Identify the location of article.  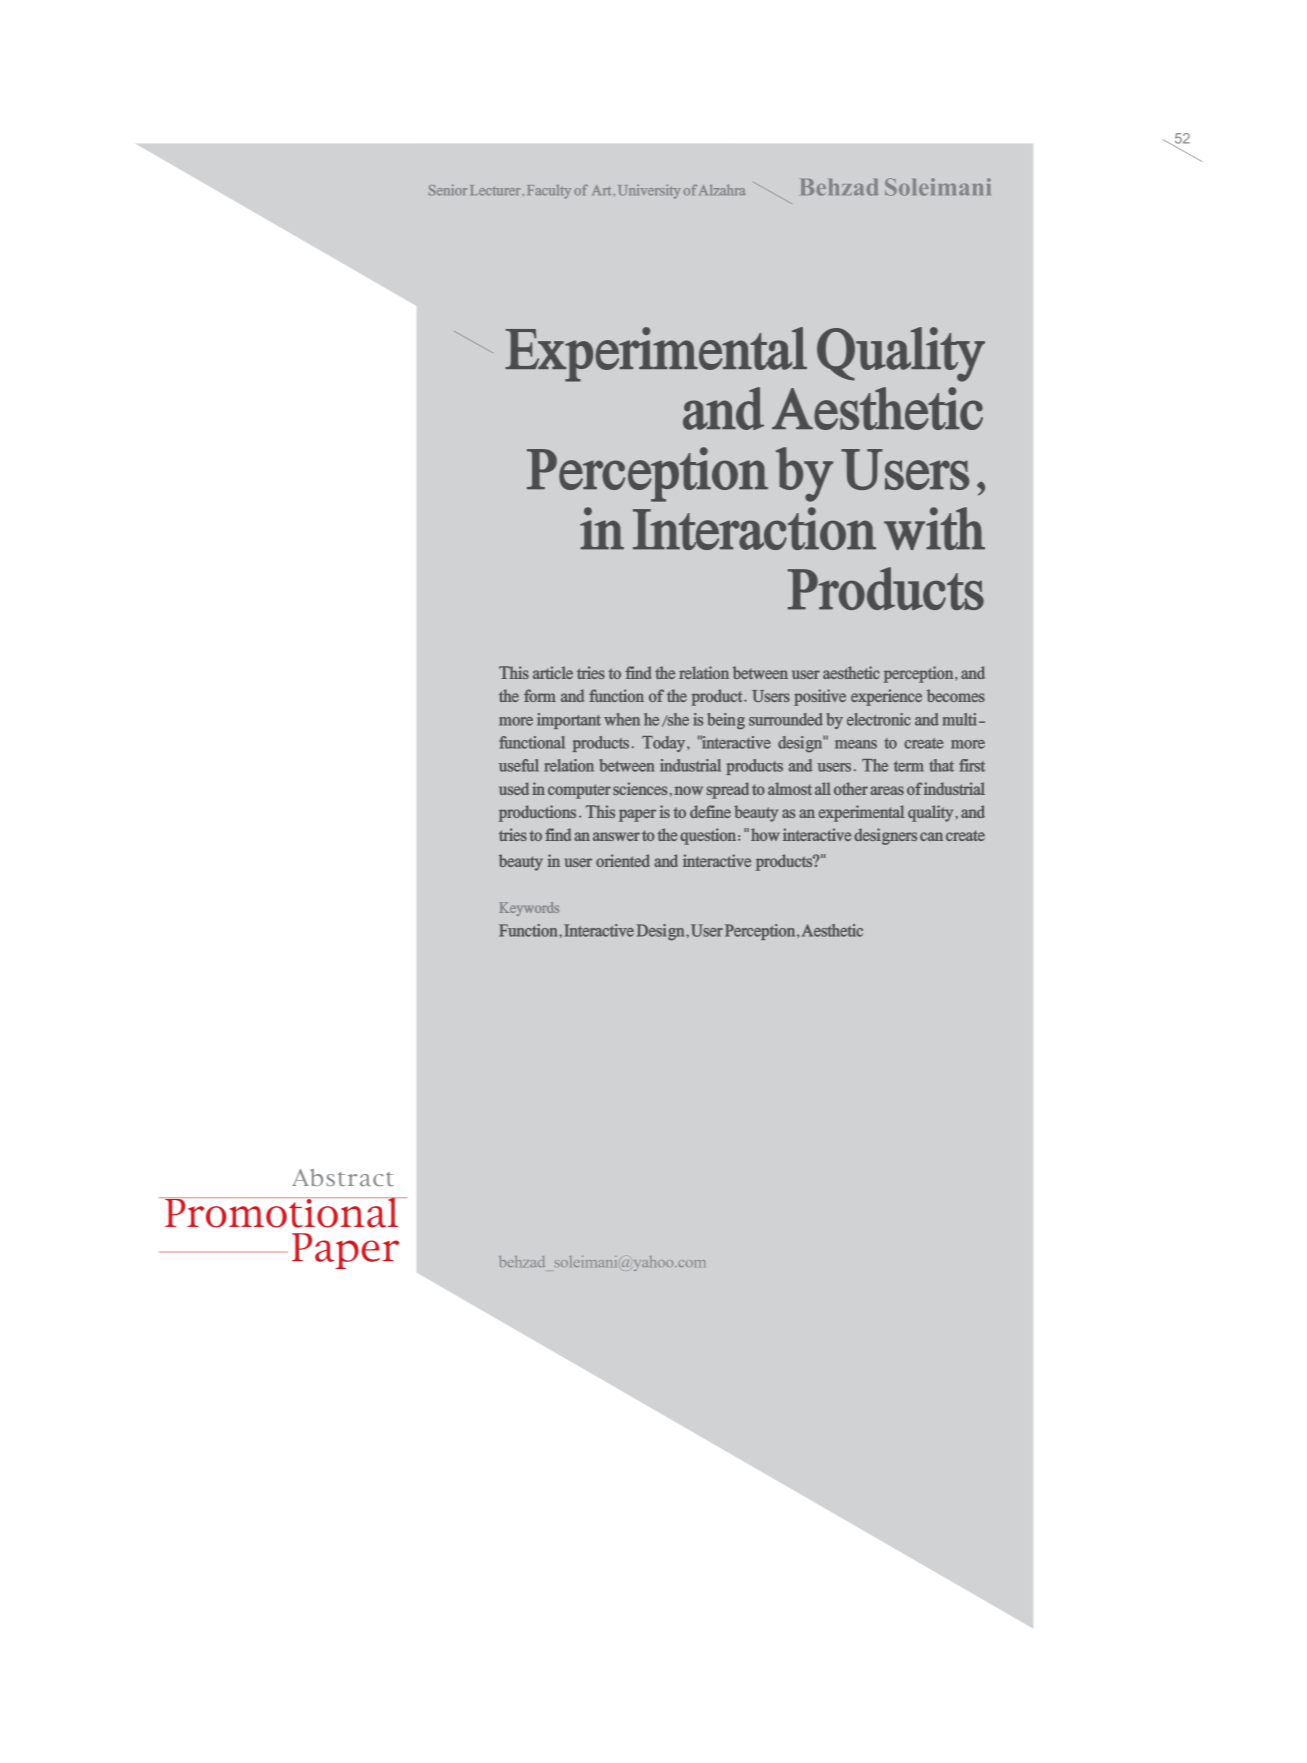
(553, 672).
